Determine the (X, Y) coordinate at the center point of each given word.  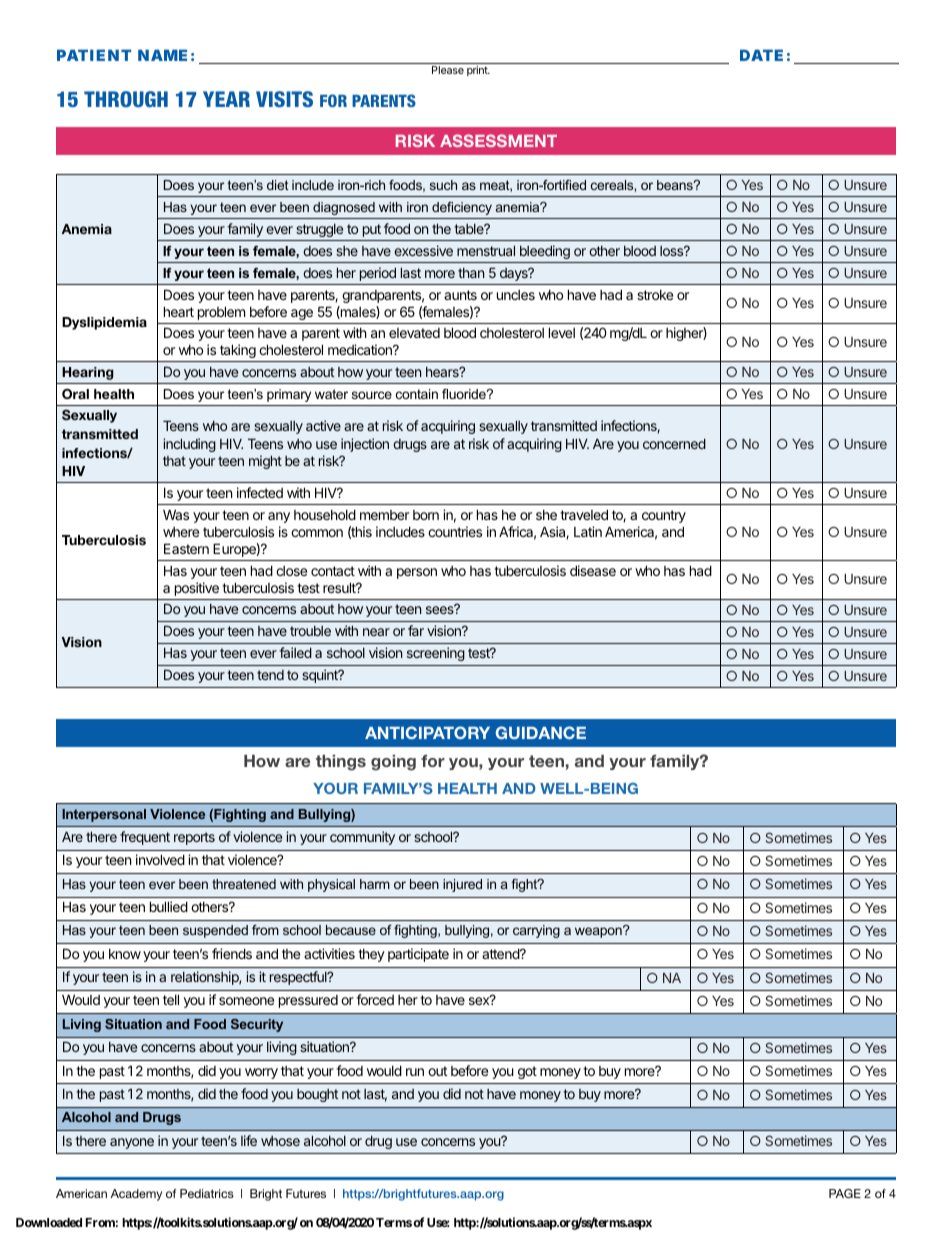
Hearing (88, 373)
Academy (136, 1195)
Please (448, 70)
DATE (761, 55)
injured (462, 885)
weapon (599, 932)
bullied (169, 906)
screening (436, 654)
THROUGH (126, 99)
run (415, 1072)
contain (417, 394)
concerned (674, 444)
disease (593, 570)
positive (197, 589)
